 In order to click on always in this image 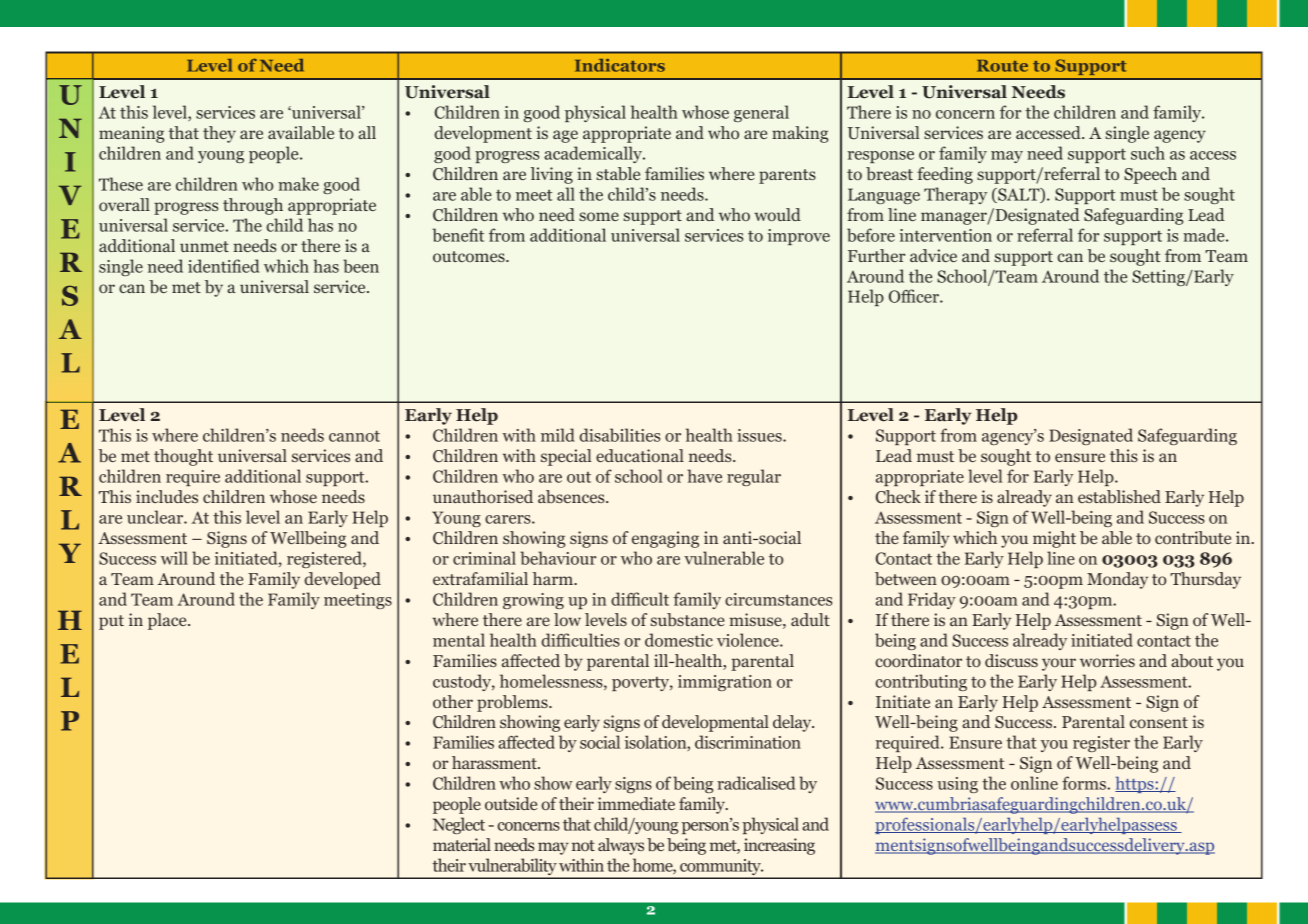, I will do `click(621, 846)`.
